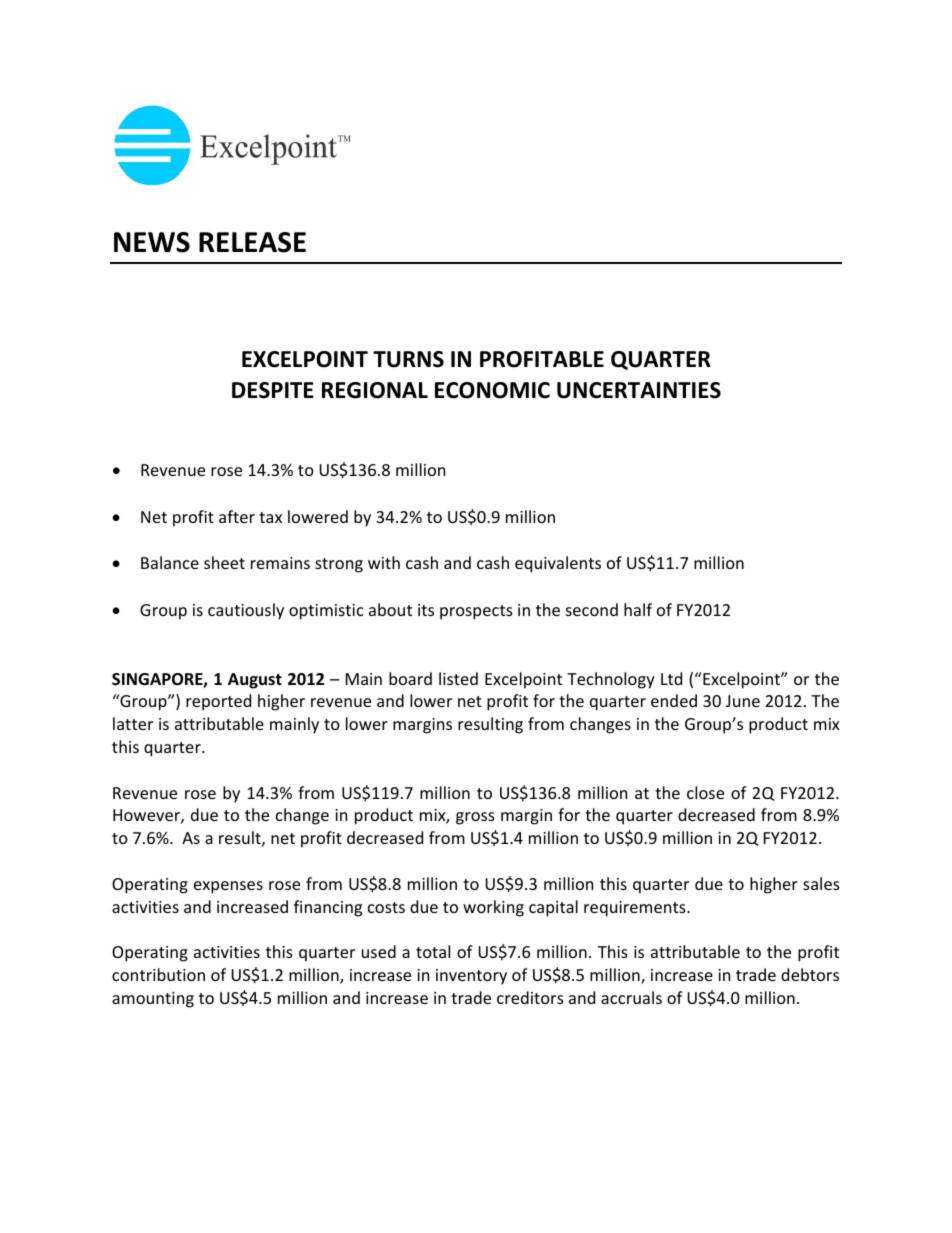  What do you see at coordinates (638, 609) in the screenshot?
I see `half` at bounding box center [638, 609].
